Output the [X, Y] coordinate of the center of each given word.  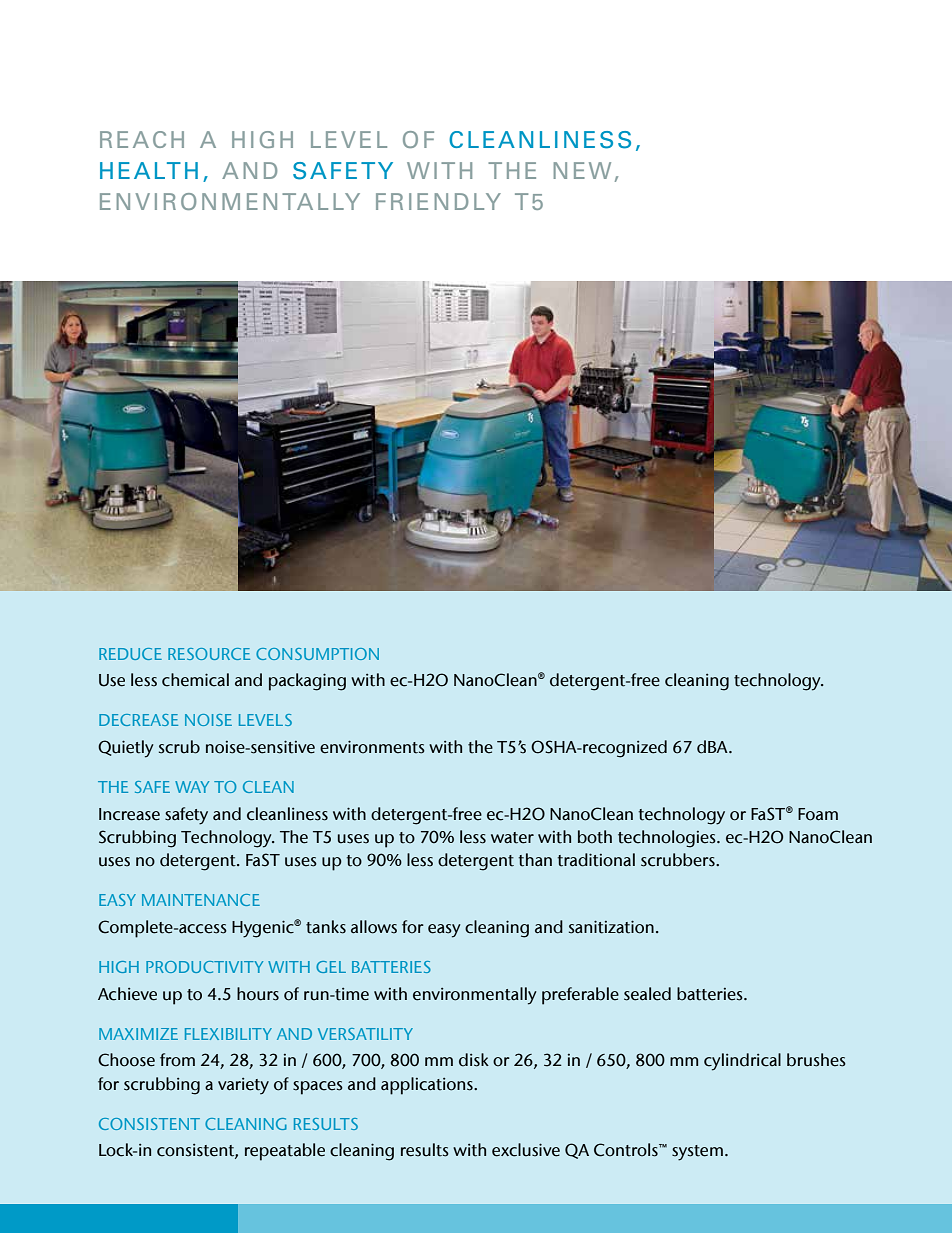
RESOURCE [209, 654]
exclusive [526, 1150]
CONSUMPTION [317, 654]
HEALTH [149, 170]
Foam [818, 814]
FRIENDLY [438, 201]
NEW [582, 170]
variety [243, 1086]
